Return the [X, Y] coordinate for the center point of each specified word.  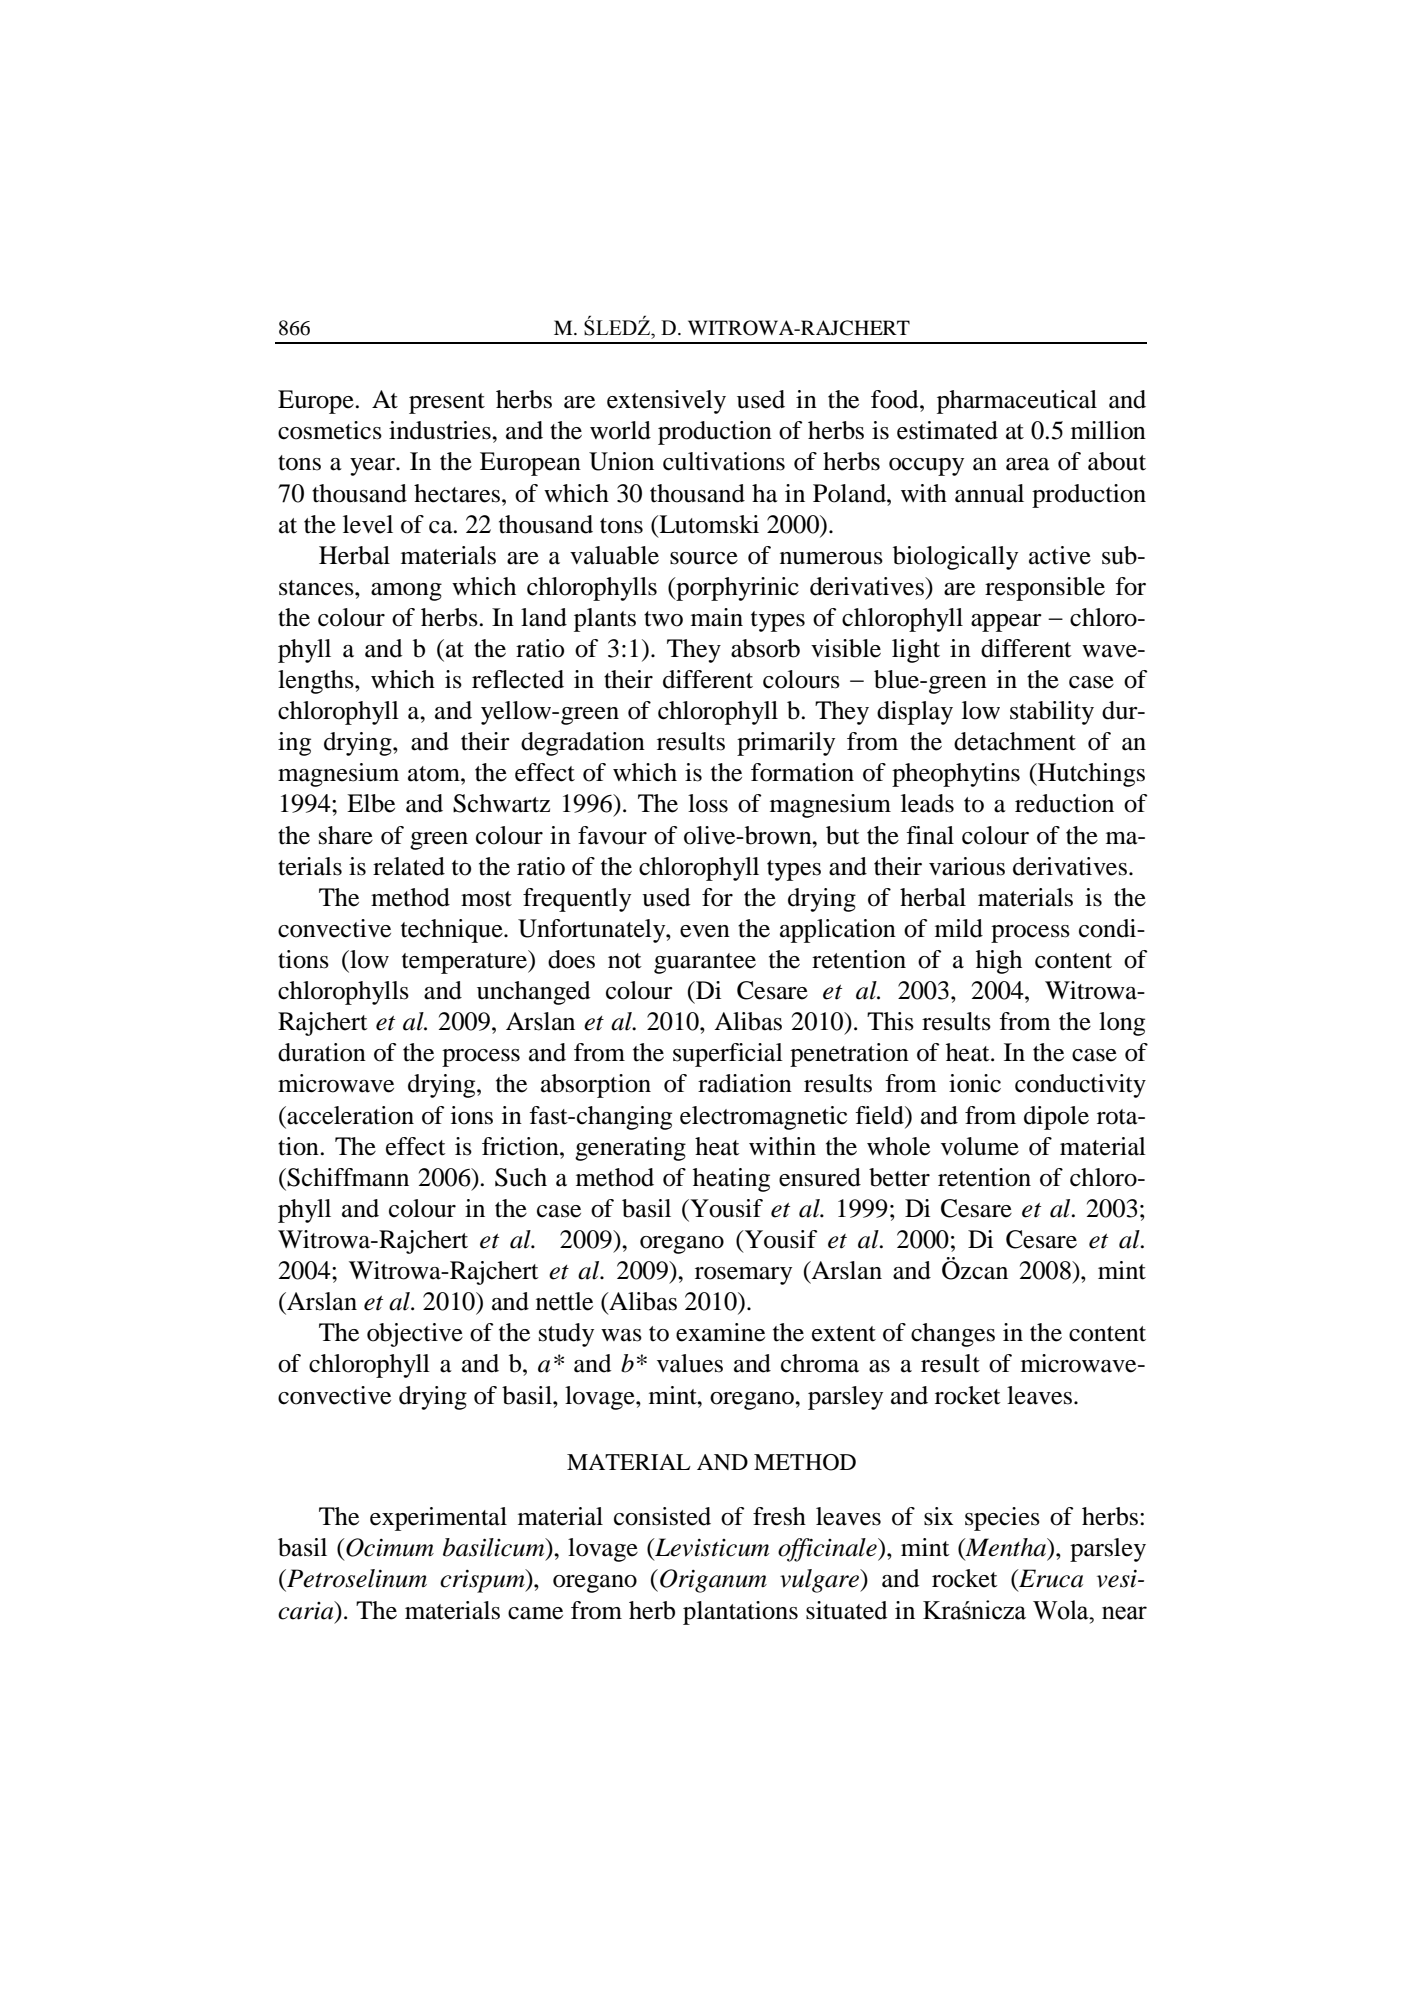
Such [521, 1177]
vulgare [821, 1581]
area [1028, 464]
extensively [666, 402]
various [967, 866]
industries [441, 430]
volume [980, 1146]
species [1002, 1519]
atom [435, 774]
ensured [820, 1177]
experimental [438, 1519]
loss [708, 803]
